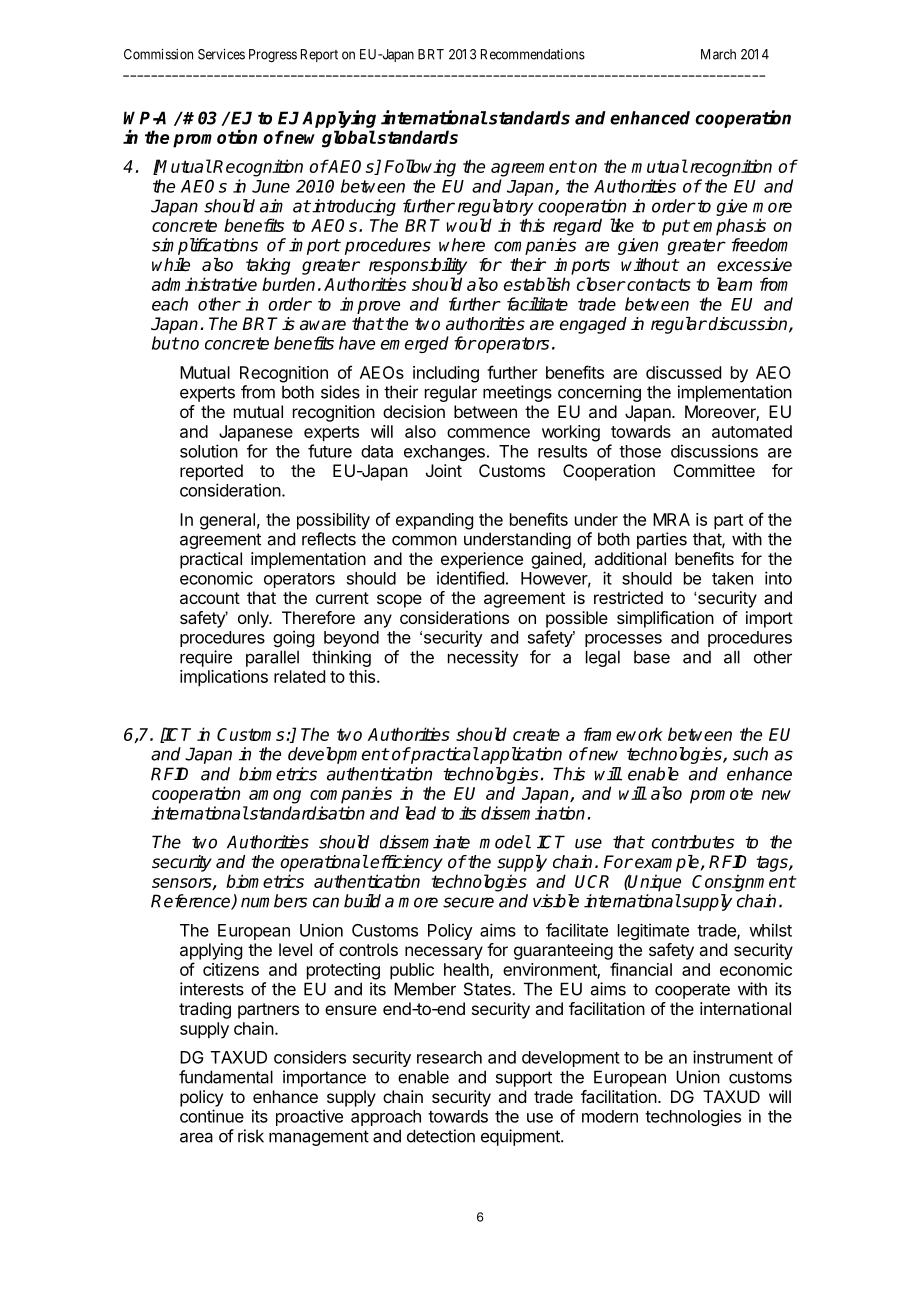 This page has height=1308, width=924. What do you see at coordinates (204, 284) in the page?
I see `administrative` at bounding box center [204, 284].
